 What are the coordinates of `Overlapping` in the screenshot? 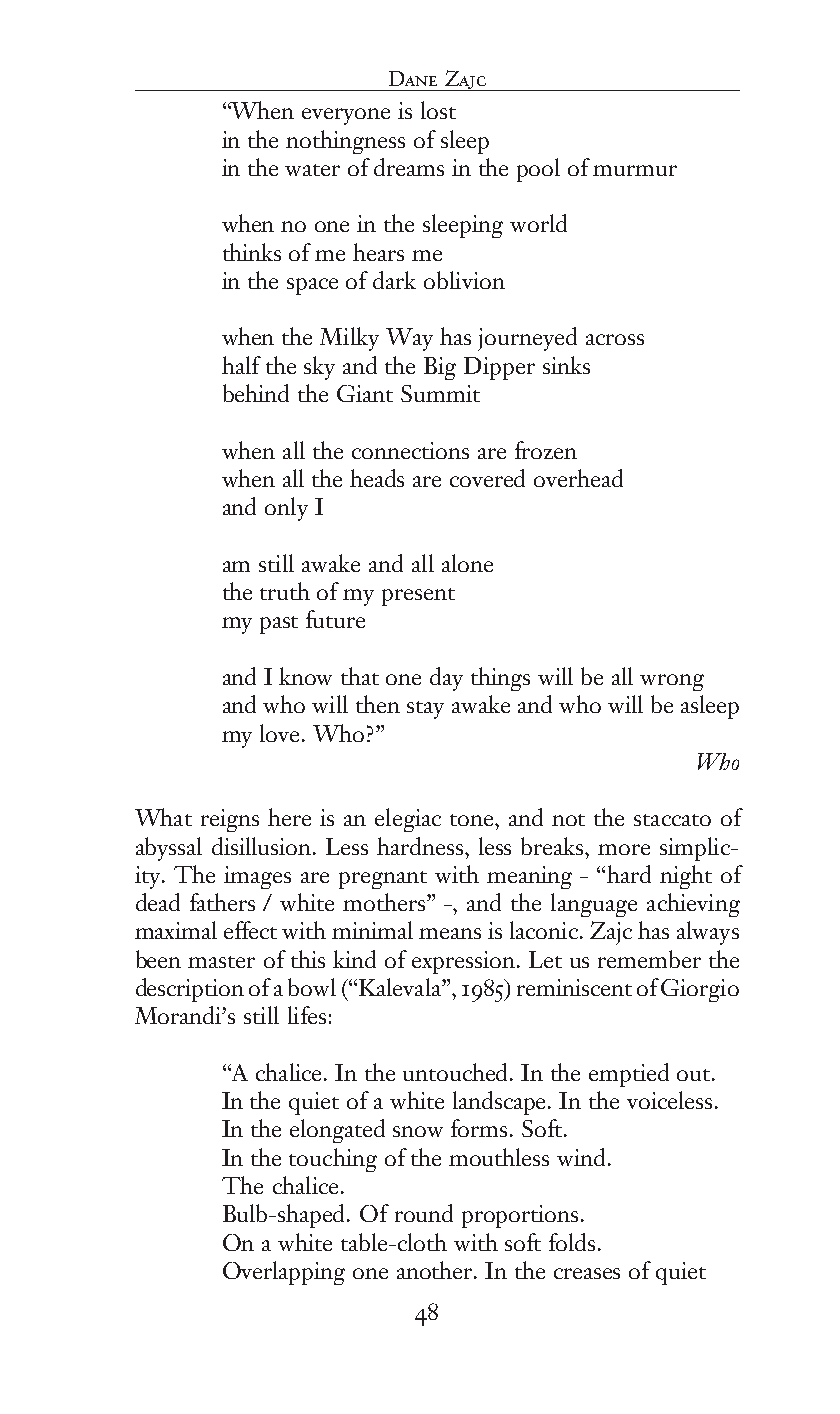 It's located at (284, 1273).
